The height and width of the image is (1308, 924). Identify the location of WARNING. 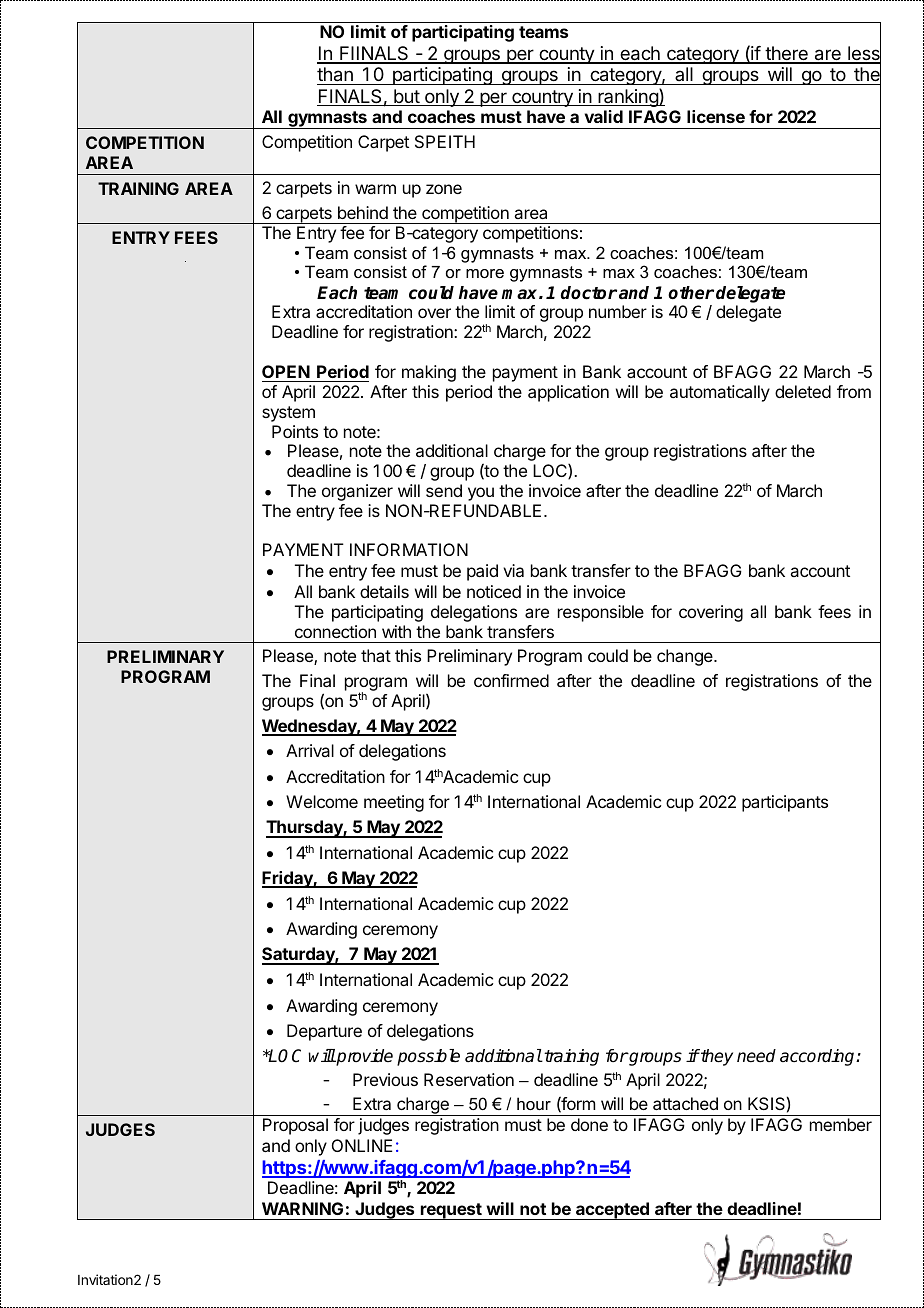
(302, 1208).
